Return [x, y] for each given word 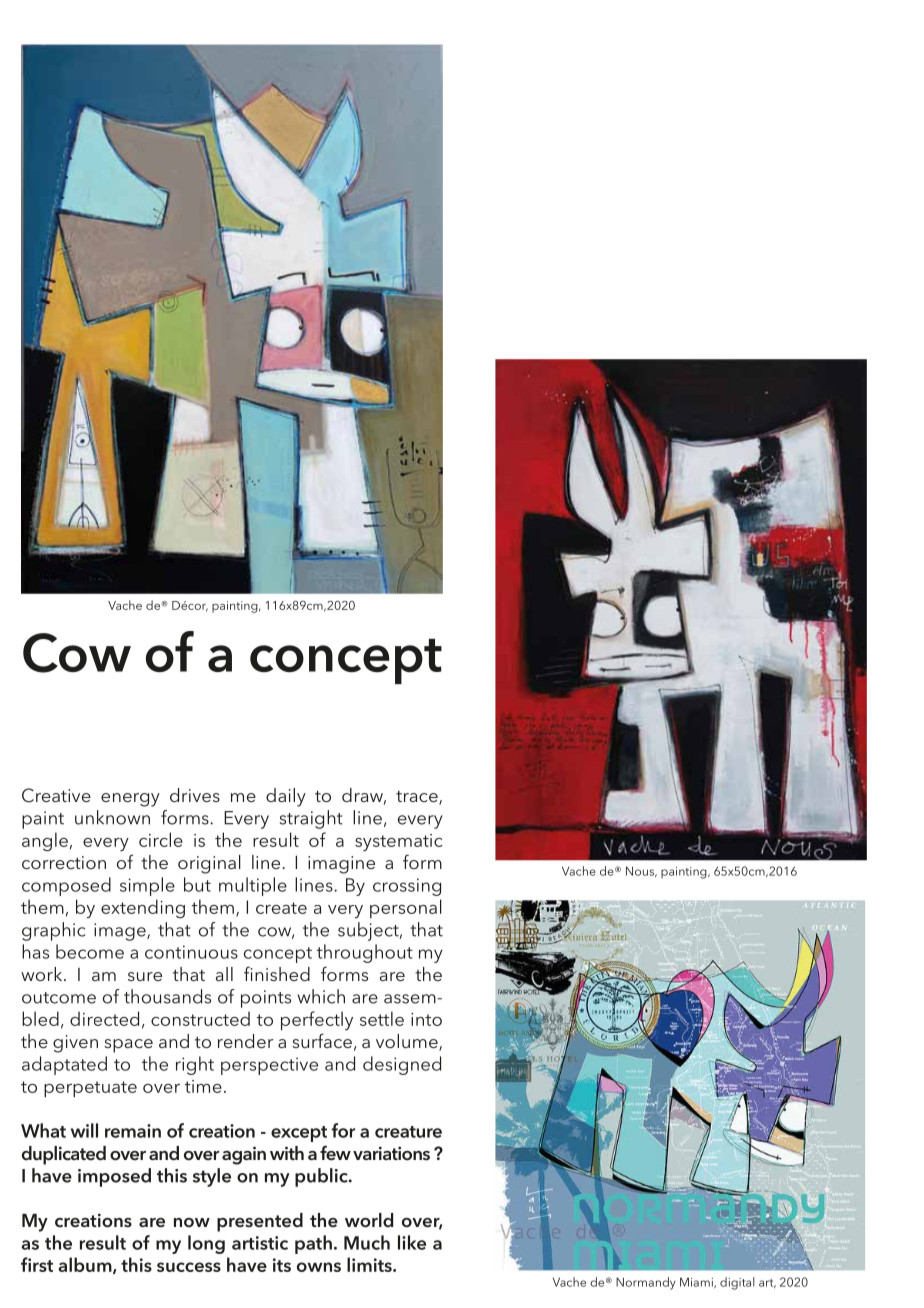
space [128, 1046]
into [426, 1019]
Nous [641, 871]
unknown [112, 817]
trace [418, 798]
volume [408, 1042]
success [189, 1267]
